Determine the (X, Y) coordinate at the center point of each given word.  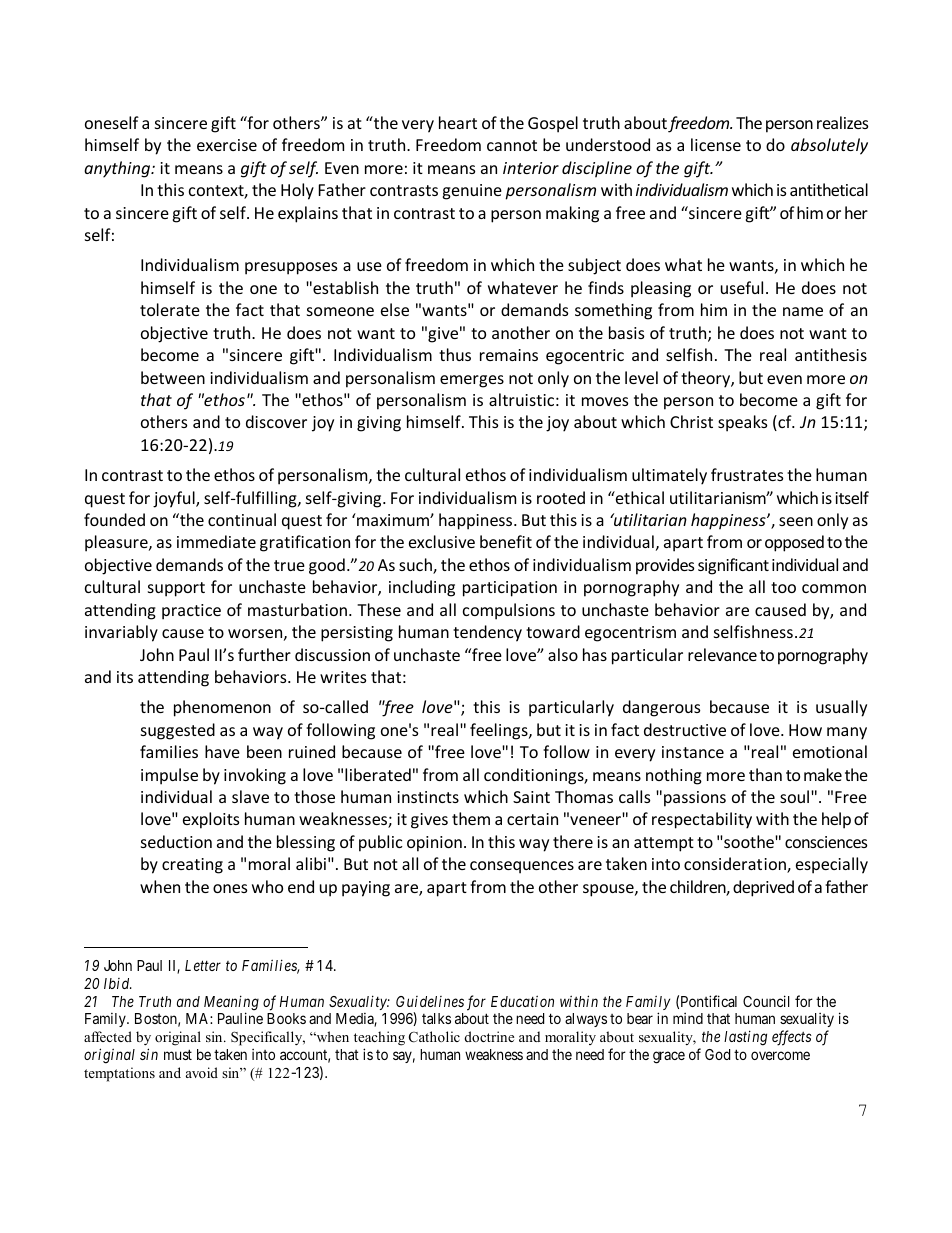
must (178, 1055)
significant (733, 566)
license (716, 144)
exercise (227, 145)
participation (510, 589)
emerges (472, 381)
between (173, 377)
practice (191, 612)
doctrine (489, 1036)
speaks (742, 423)
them (471, 818)
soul (796, 796)
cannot (512, 145)
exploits (211, 820)
